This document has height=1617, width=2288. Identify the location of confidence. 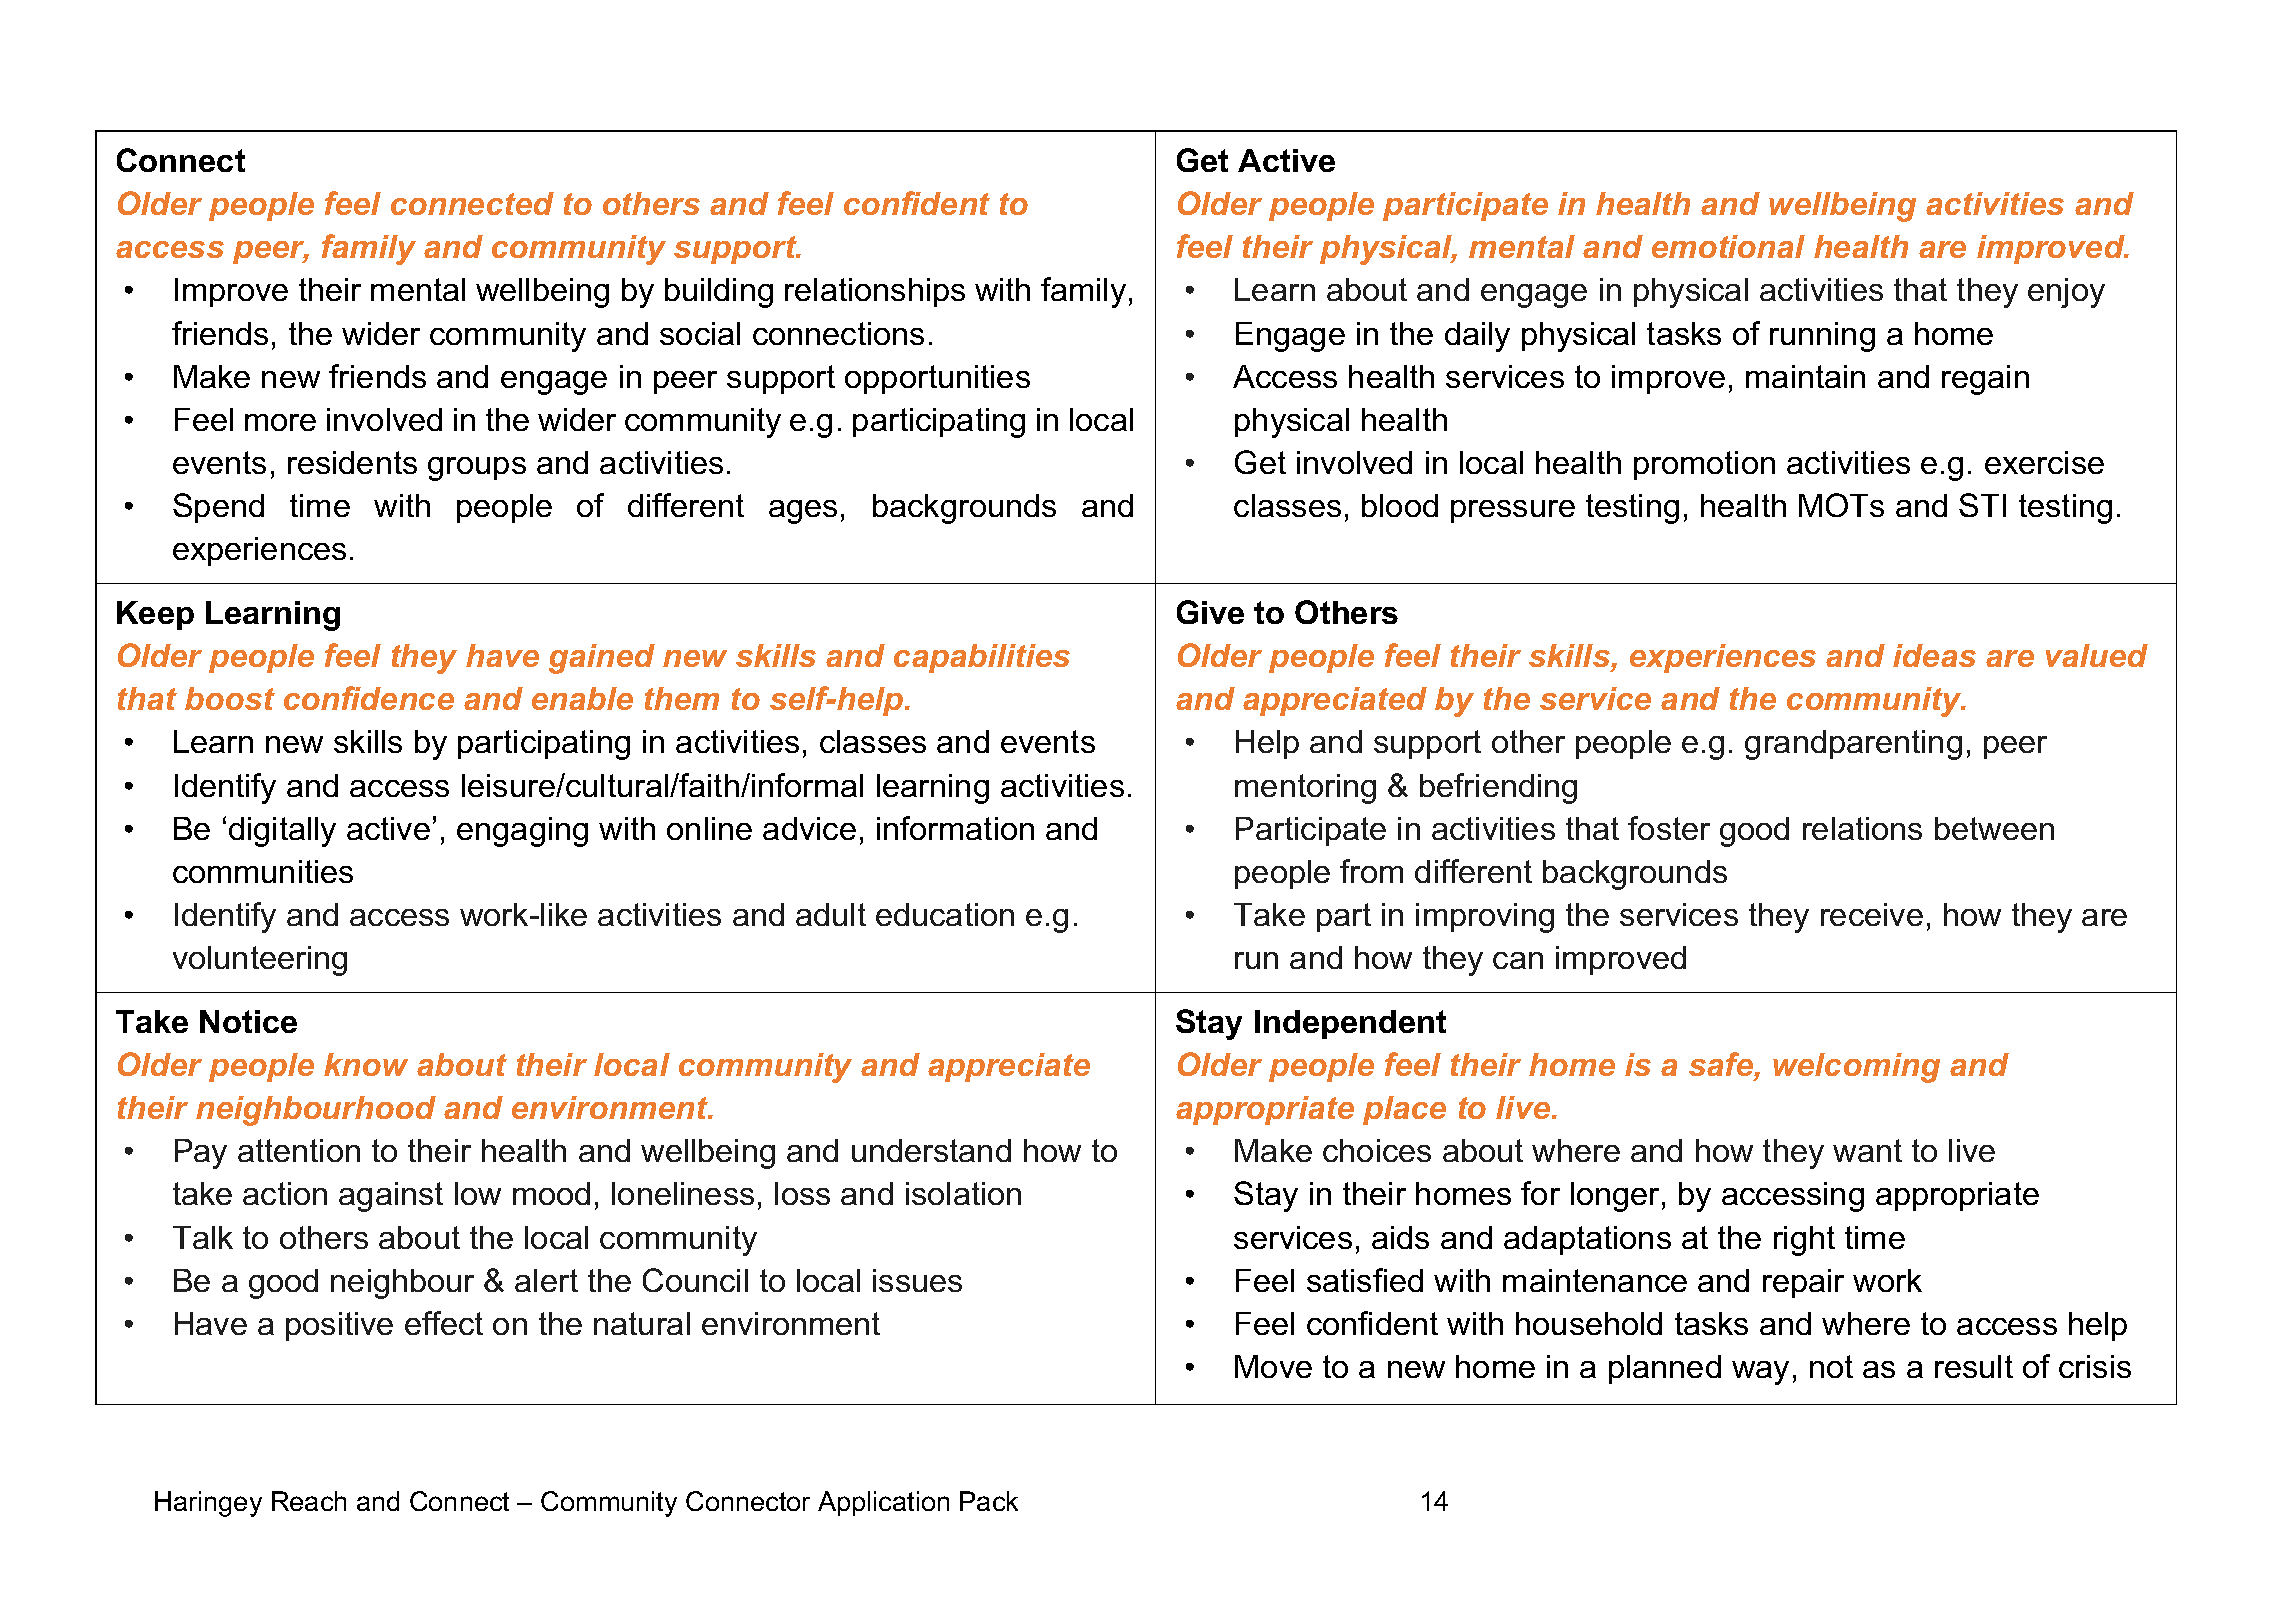
(369, 698).
